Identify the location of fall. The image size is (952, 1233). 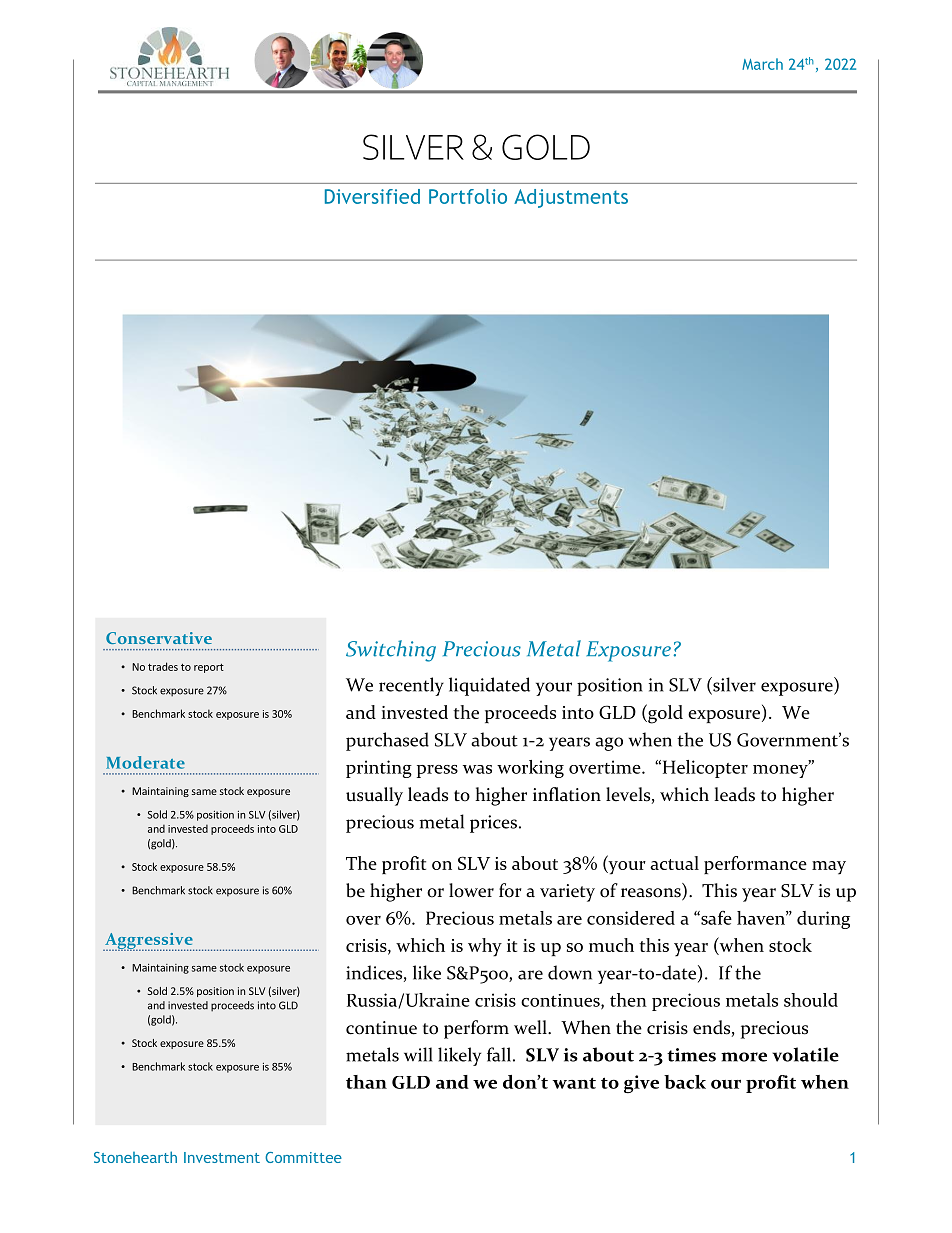
(499, 1054).
